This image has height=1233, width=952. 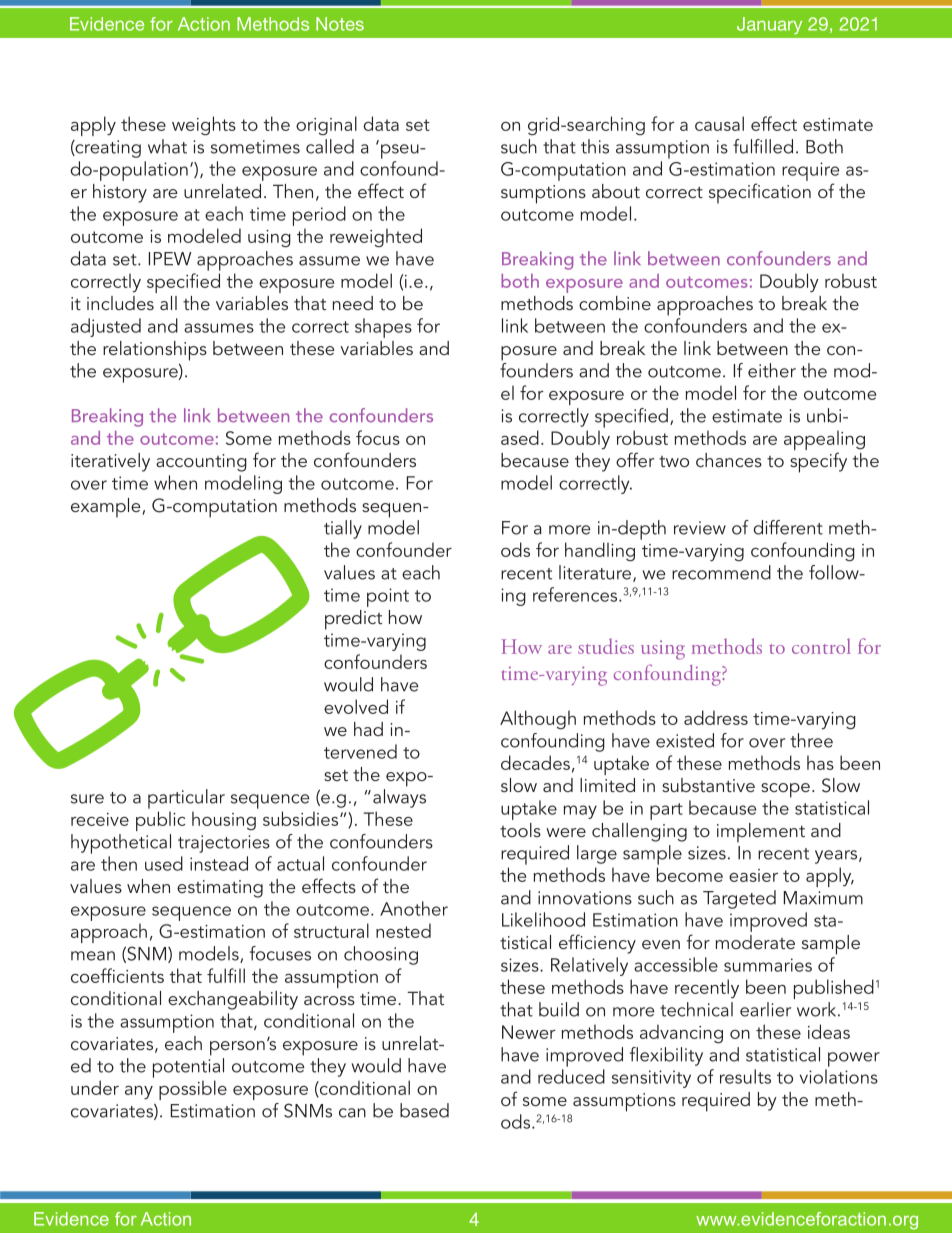 What do you see at coordinates (160, 821) in the image?
I see `public` at bounding box center [160, 821].
